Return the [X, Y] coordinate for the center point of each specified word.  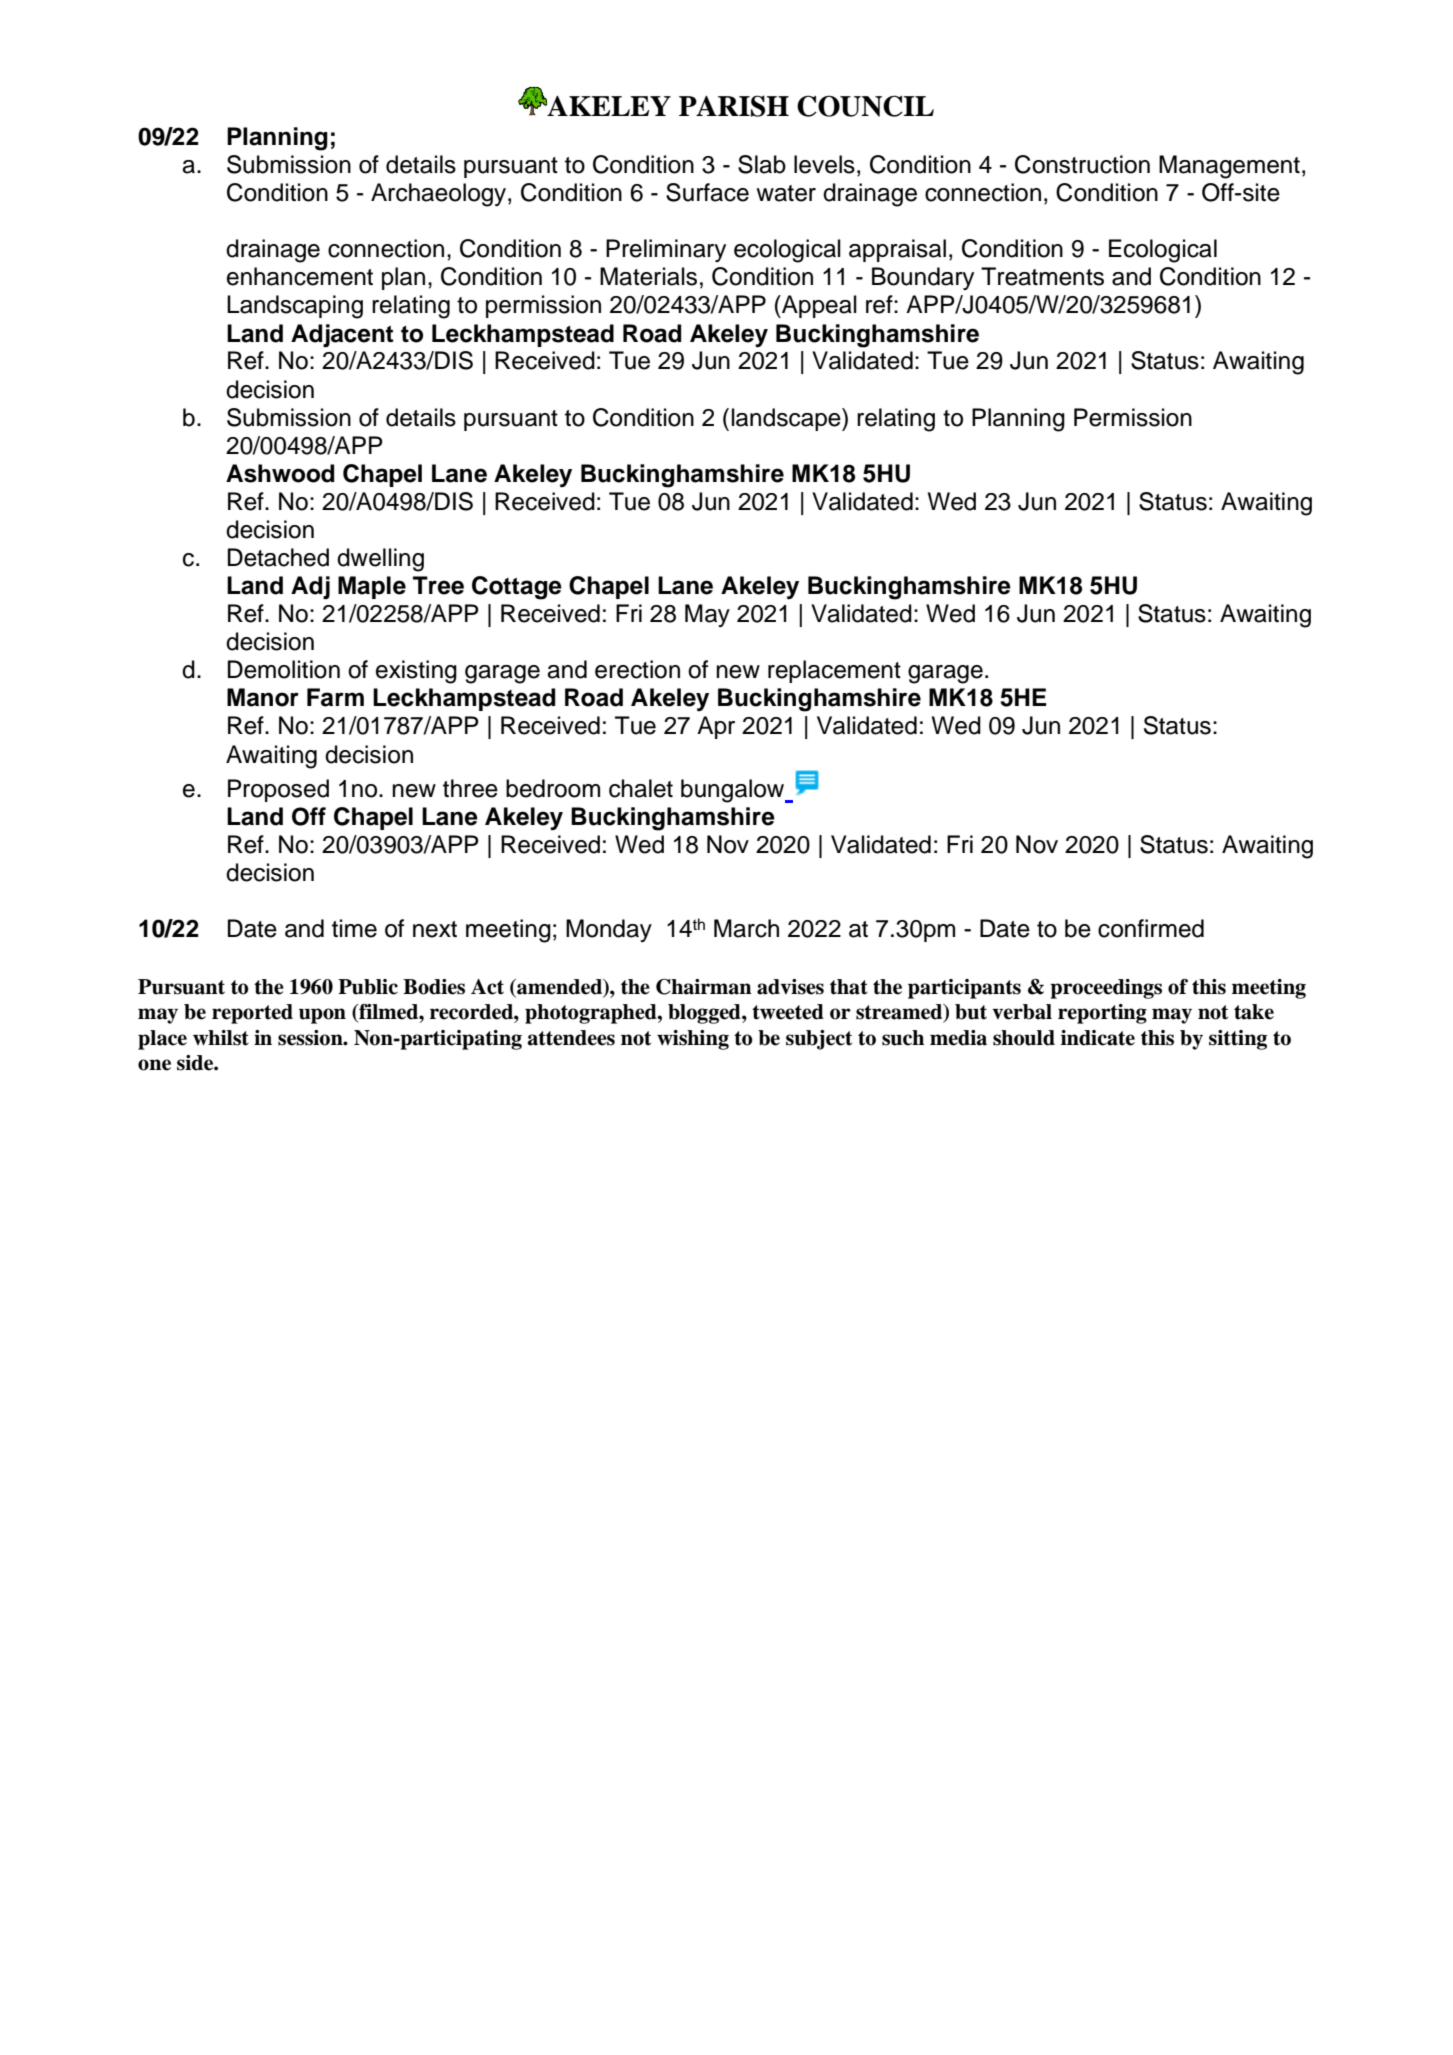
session [311, 1038]
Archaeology [440, 195]
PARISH [734, 106]
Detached [278, 557]
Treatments [1042, 276]
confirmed [1151, 928]
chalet [641, 788]
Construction [1082, 164]
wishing [693, 1040]
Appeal [818, 306]
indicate [1098, 1038]
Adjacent [342, 336]
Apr [716, 727]
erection [637, 669]
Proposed [278, 790]
